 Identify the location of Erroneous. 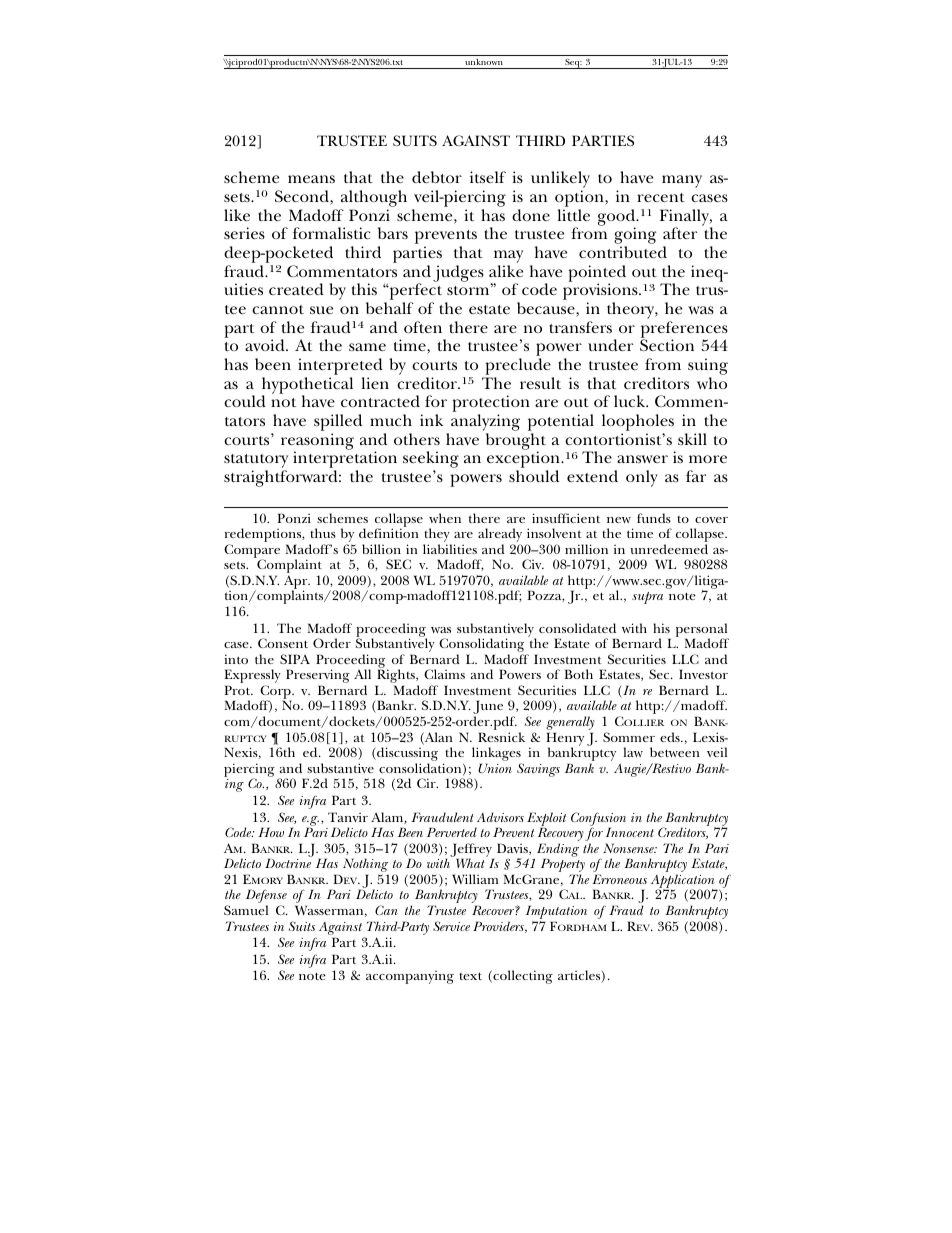
(619, 879).
